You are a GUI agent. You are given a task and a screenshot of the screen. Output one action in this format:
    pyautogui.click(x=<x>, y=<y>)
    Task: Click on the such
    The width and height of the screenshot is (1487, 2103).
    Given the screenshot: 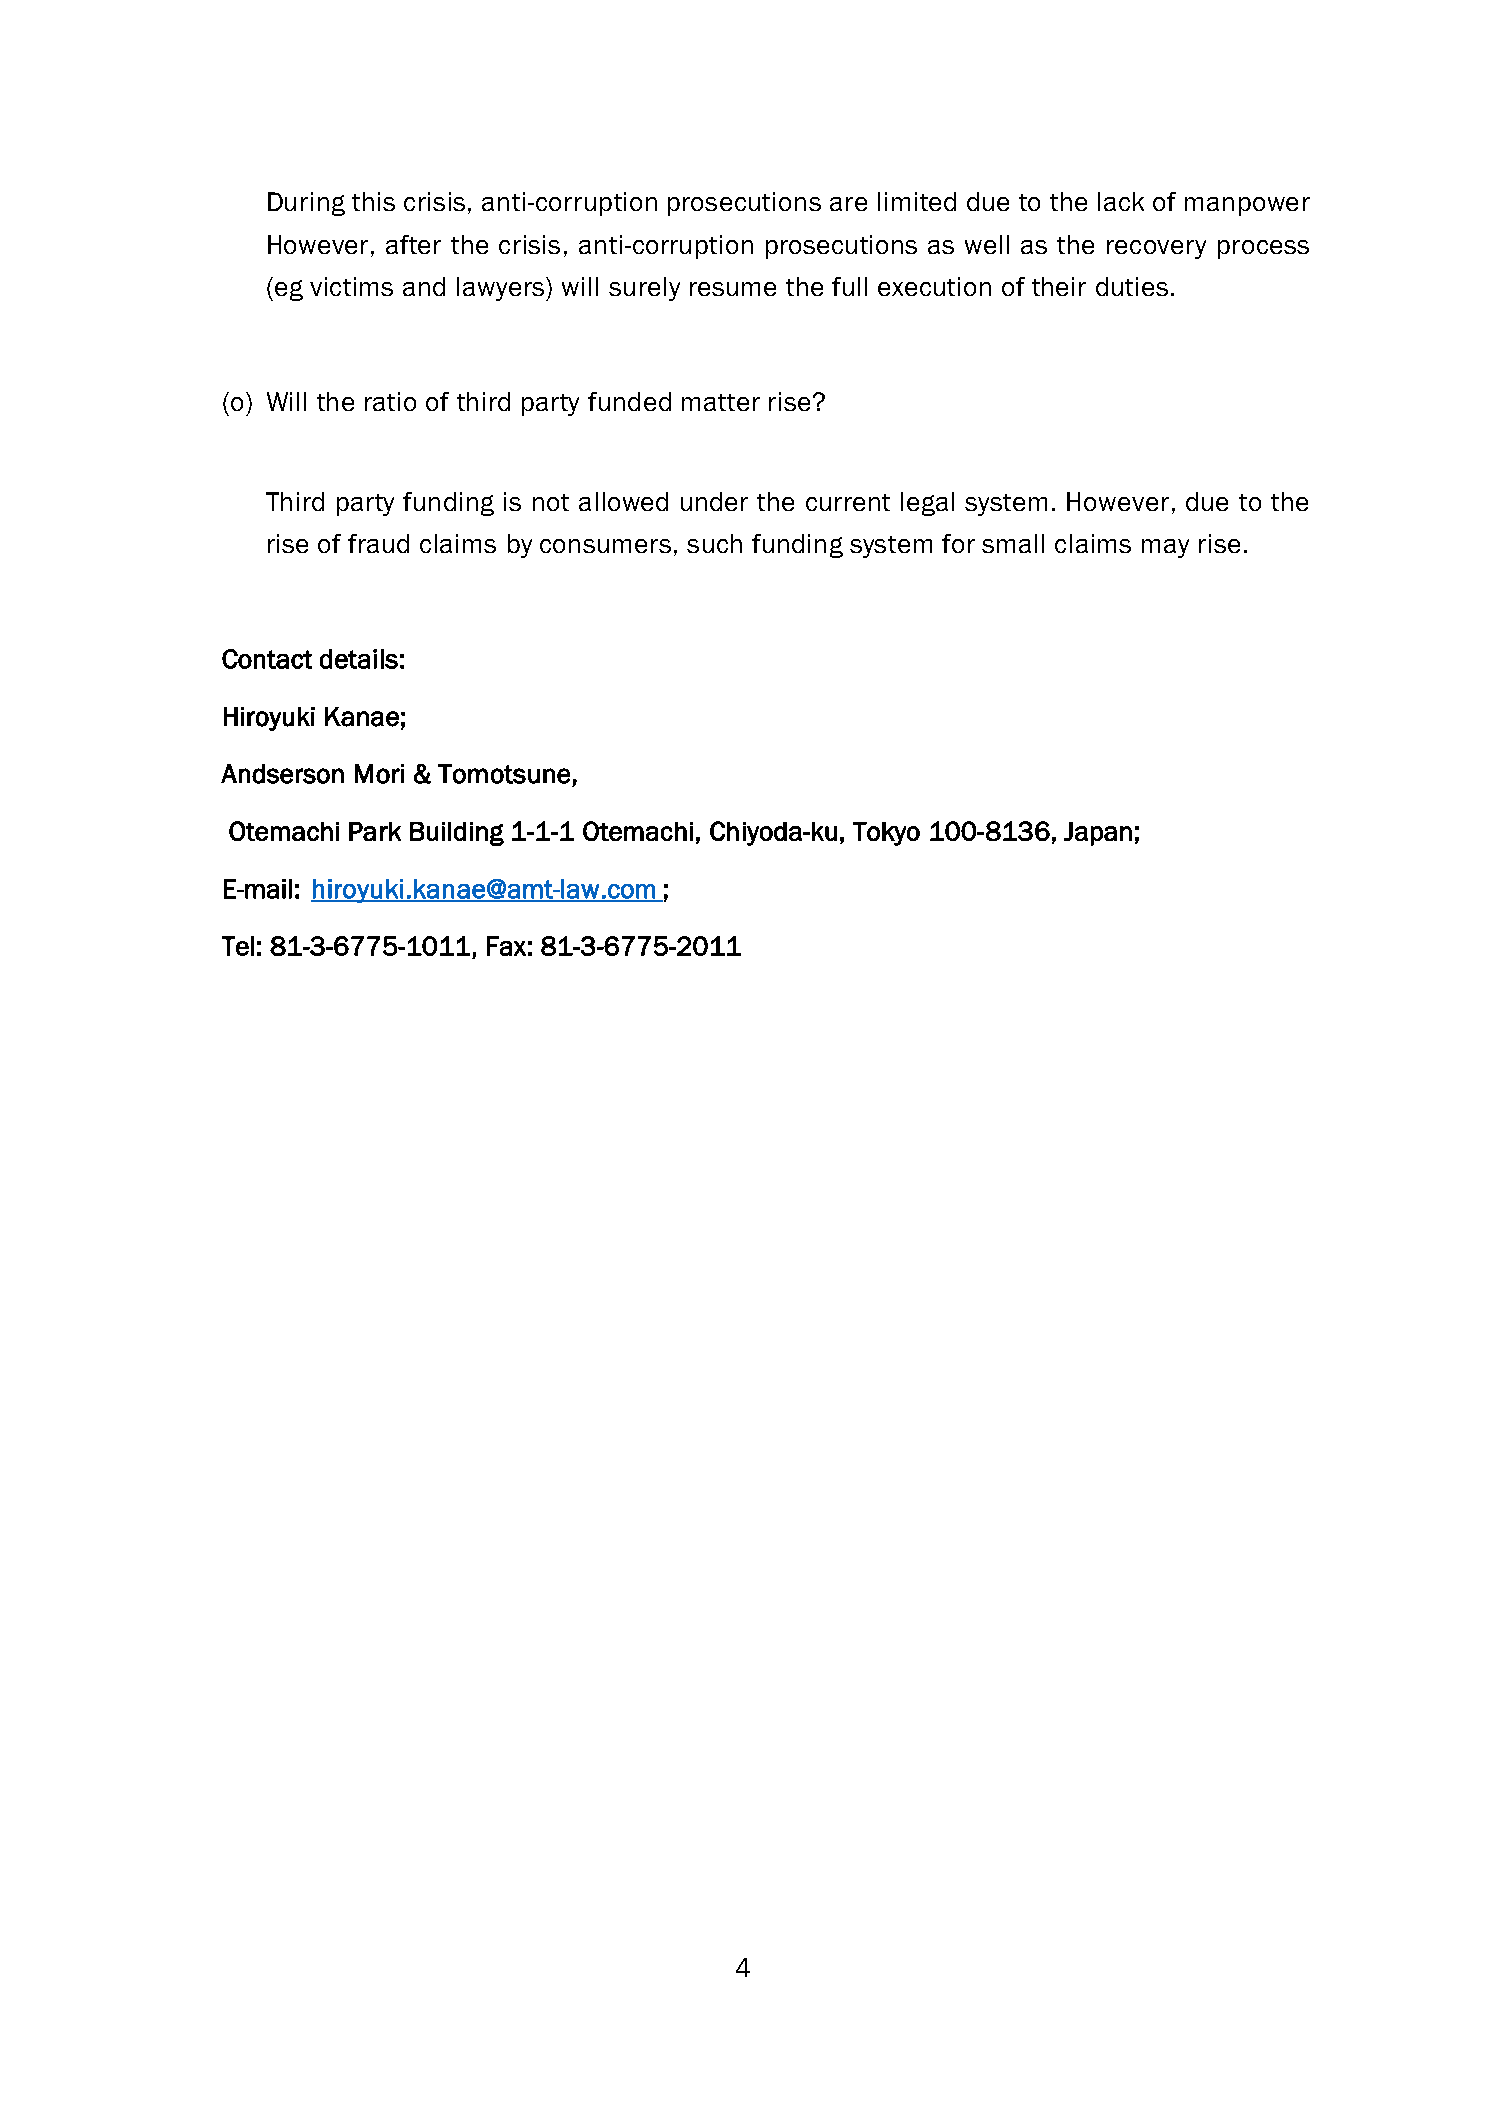 What is the action you would take?
    pyautogui.click(x=714, y=543)
